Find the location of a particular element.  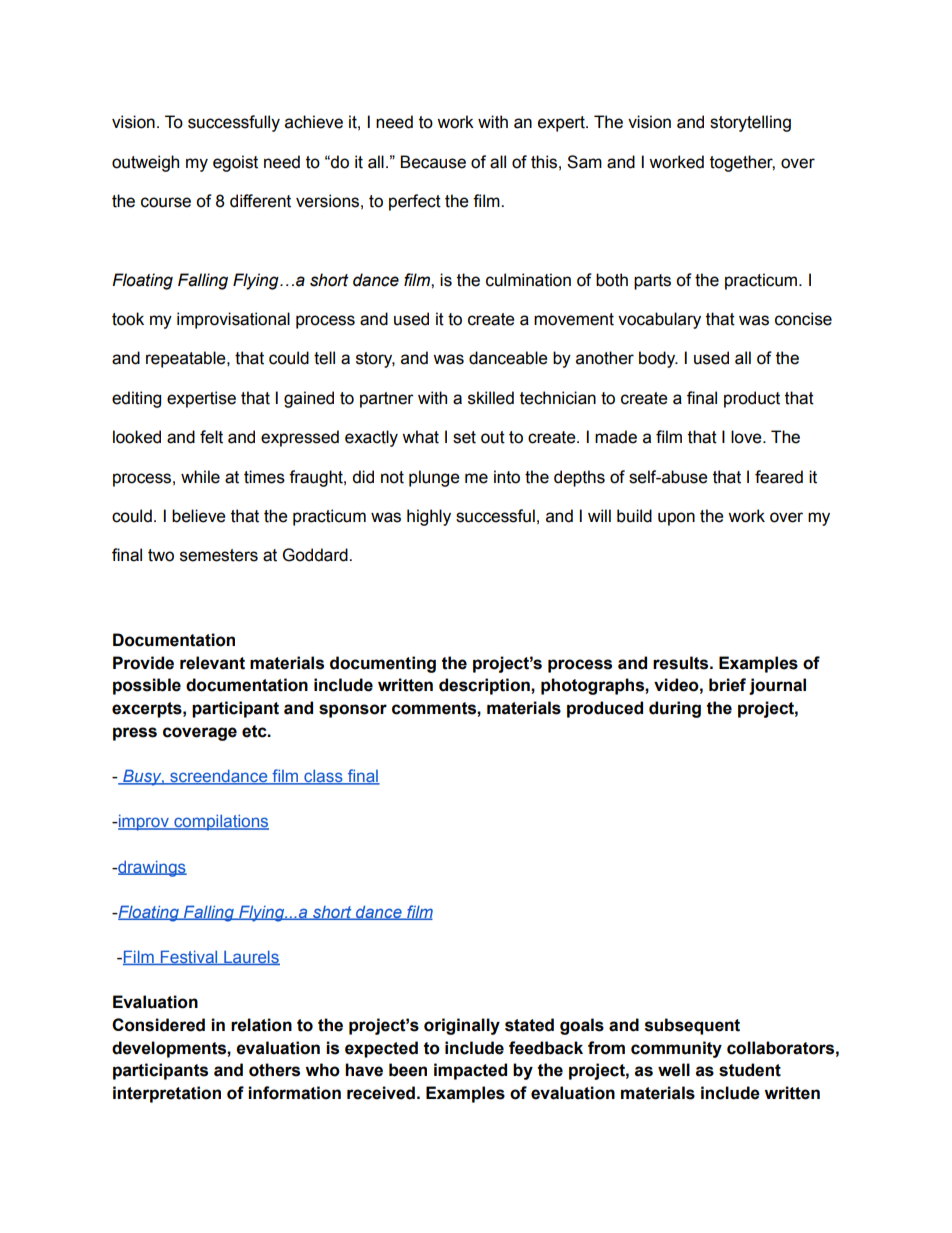

interpretation is located at coordinates (167, 1094).
